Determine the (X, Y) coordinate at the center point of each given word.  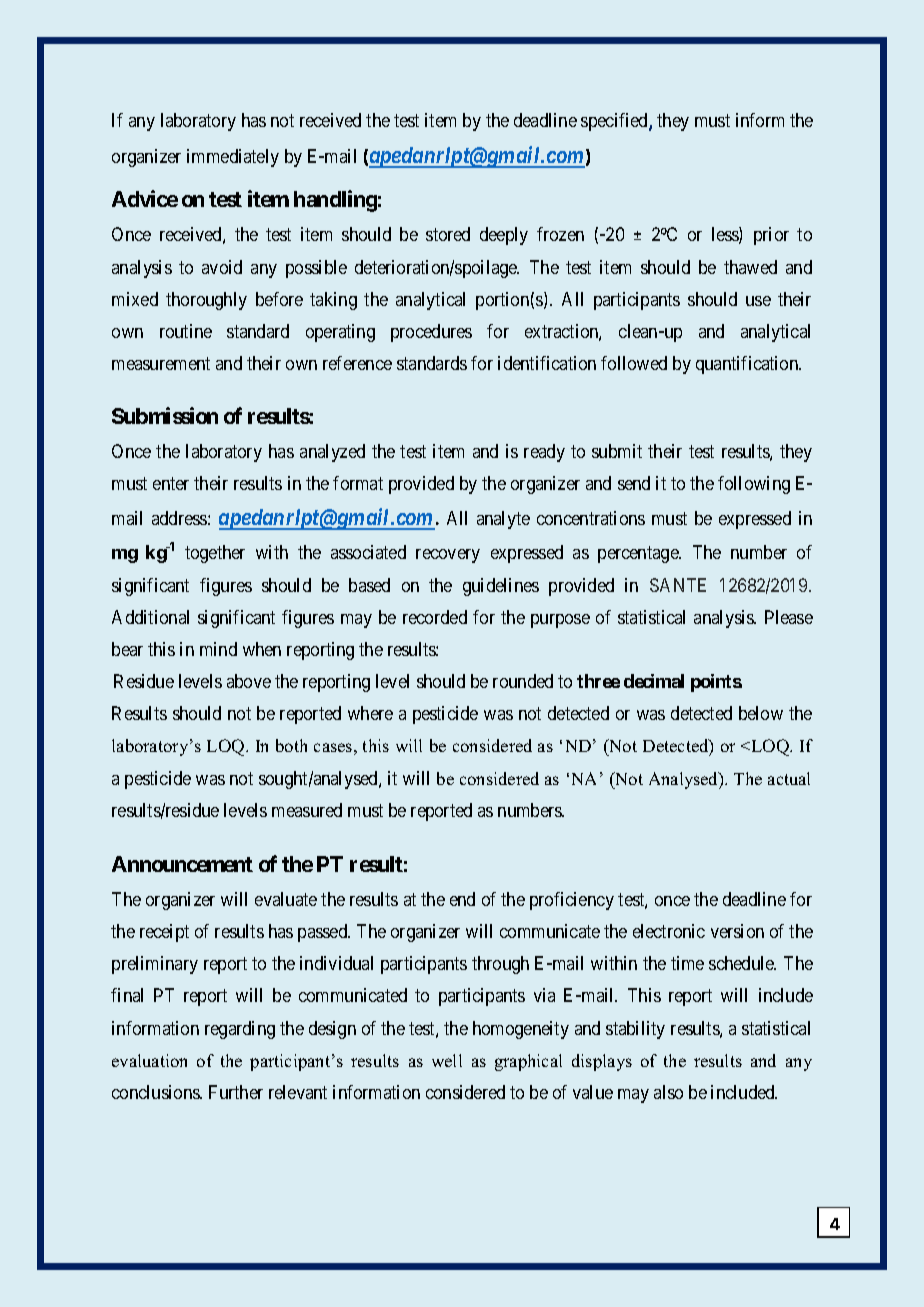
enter (171, 483)
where (370, 713)
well (447, 1060)
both (291, 745)
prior (771, 236)
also (668, 1092)
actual (789, 778)
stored (448, 234)
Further (236, 1092)
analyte (503, 520)
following (754, 485)
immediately (233, 158)
